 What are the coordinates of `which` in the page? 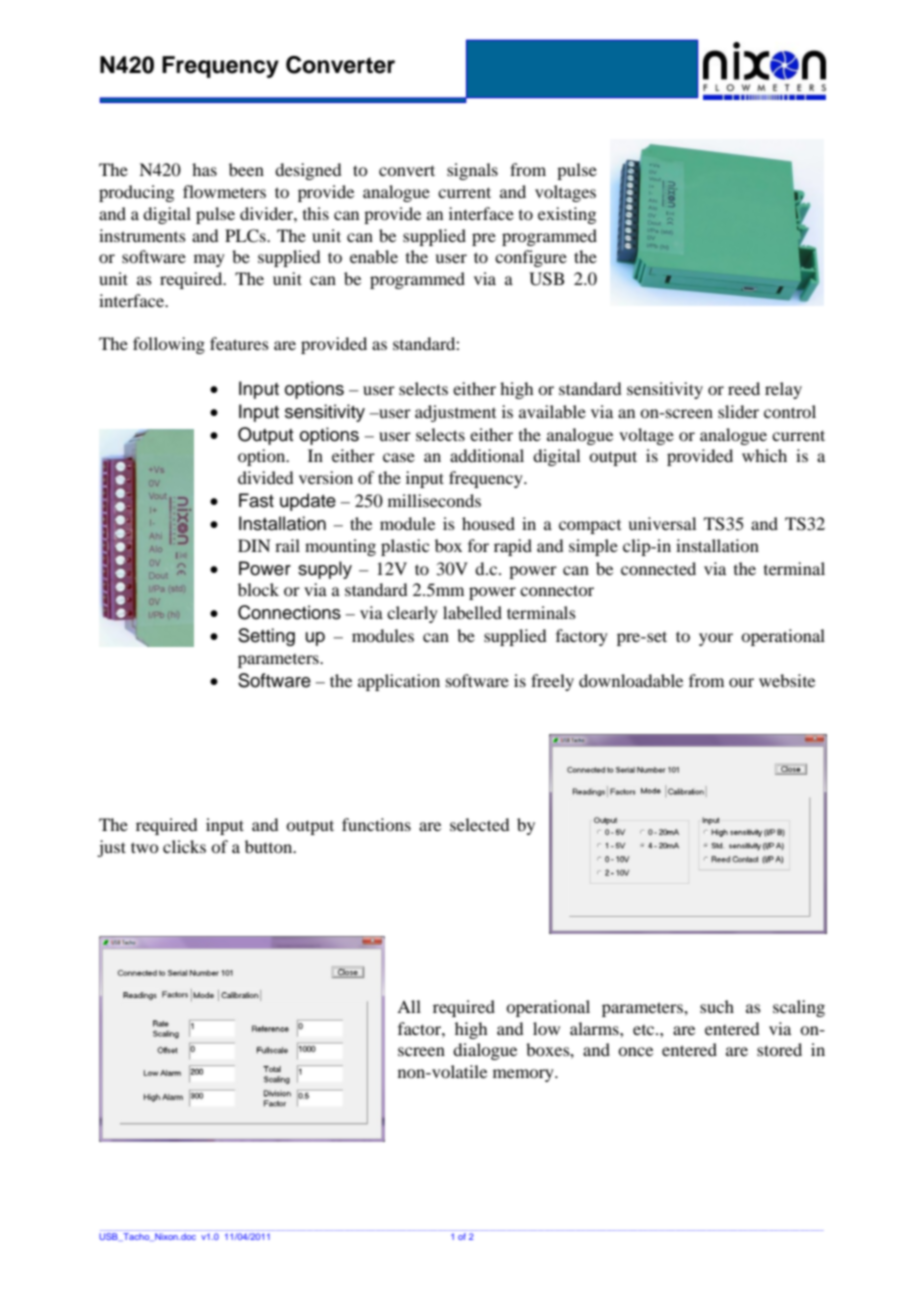 It's located at (764, 455).
